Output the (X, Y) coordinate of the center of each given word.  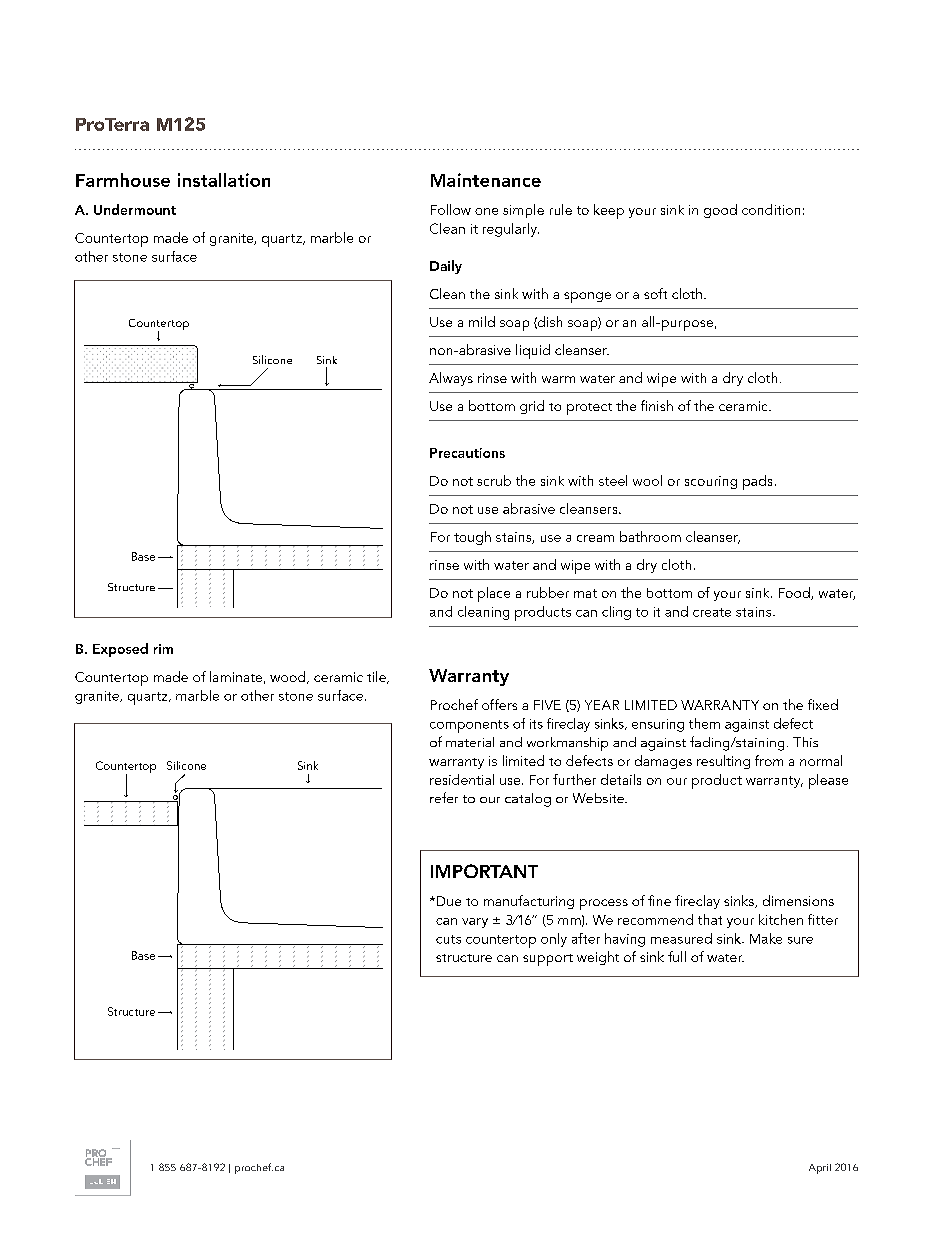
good (720, 211)
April (820, 1169)
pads (757, 482)
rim (163, 649)
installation (224, 180)
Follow (451, 209)
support (548, 960)
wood (289, 677)
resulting (723, 762)
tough (472, 538)
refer (444, 797)
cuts (448, 939)
